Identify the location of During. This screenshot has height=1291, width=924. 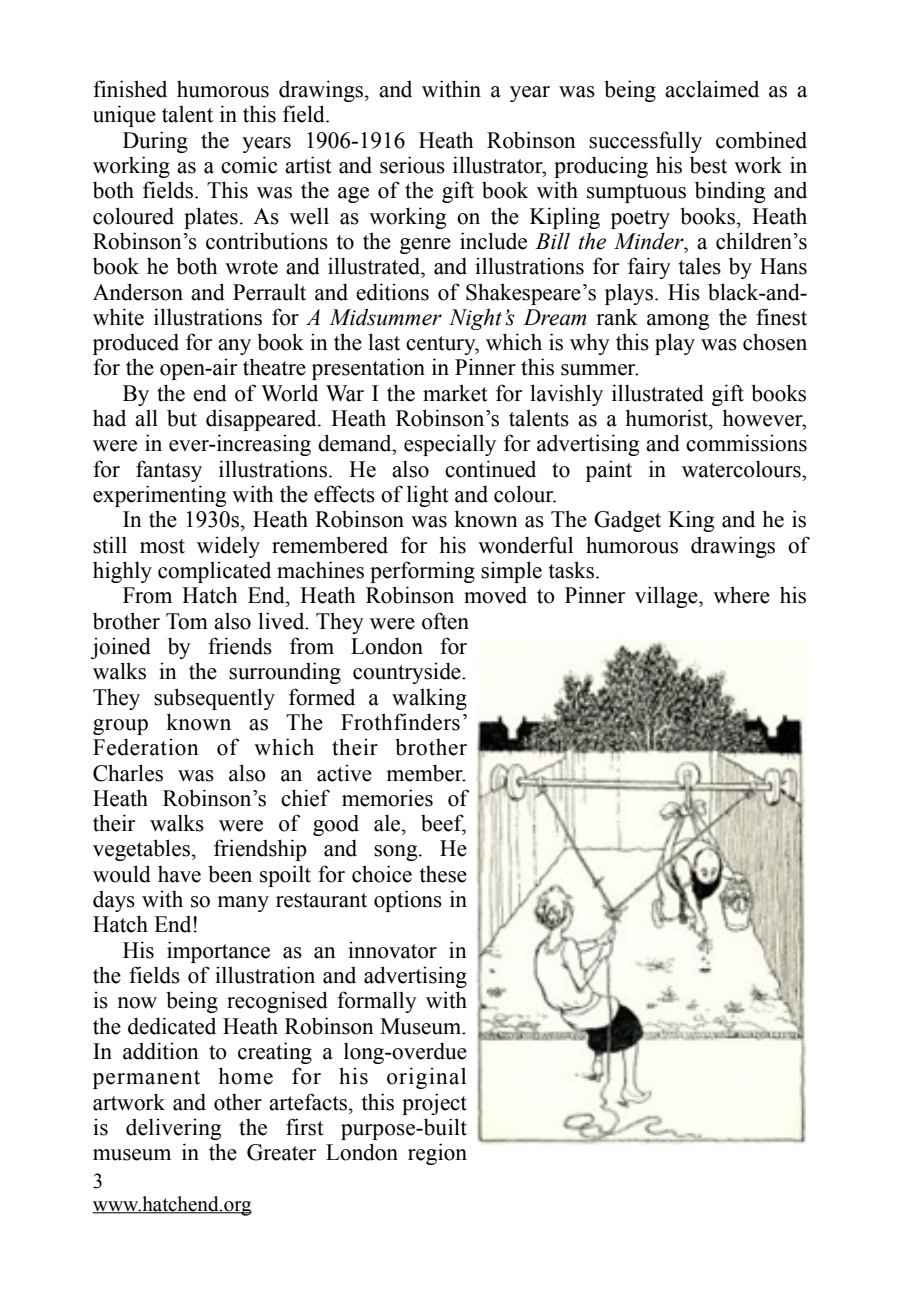
(155, 142).
